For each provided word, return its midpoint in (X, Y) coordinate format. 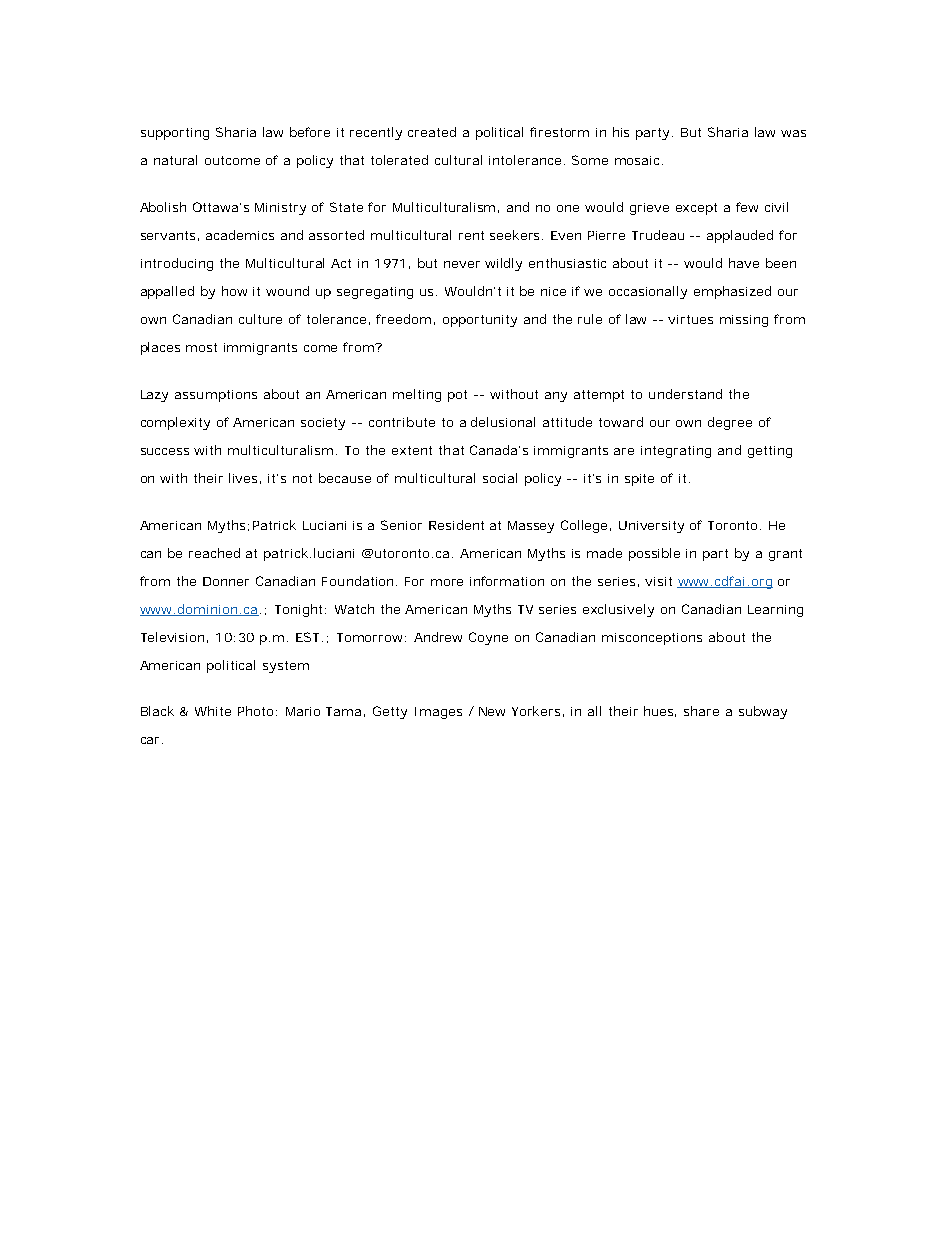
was (793, 133)
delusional (503, 422)
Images (438, 713)
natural (175, 160)
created (432, 132)
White (213, 711)
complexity (175, 423)
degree (730, 423)
